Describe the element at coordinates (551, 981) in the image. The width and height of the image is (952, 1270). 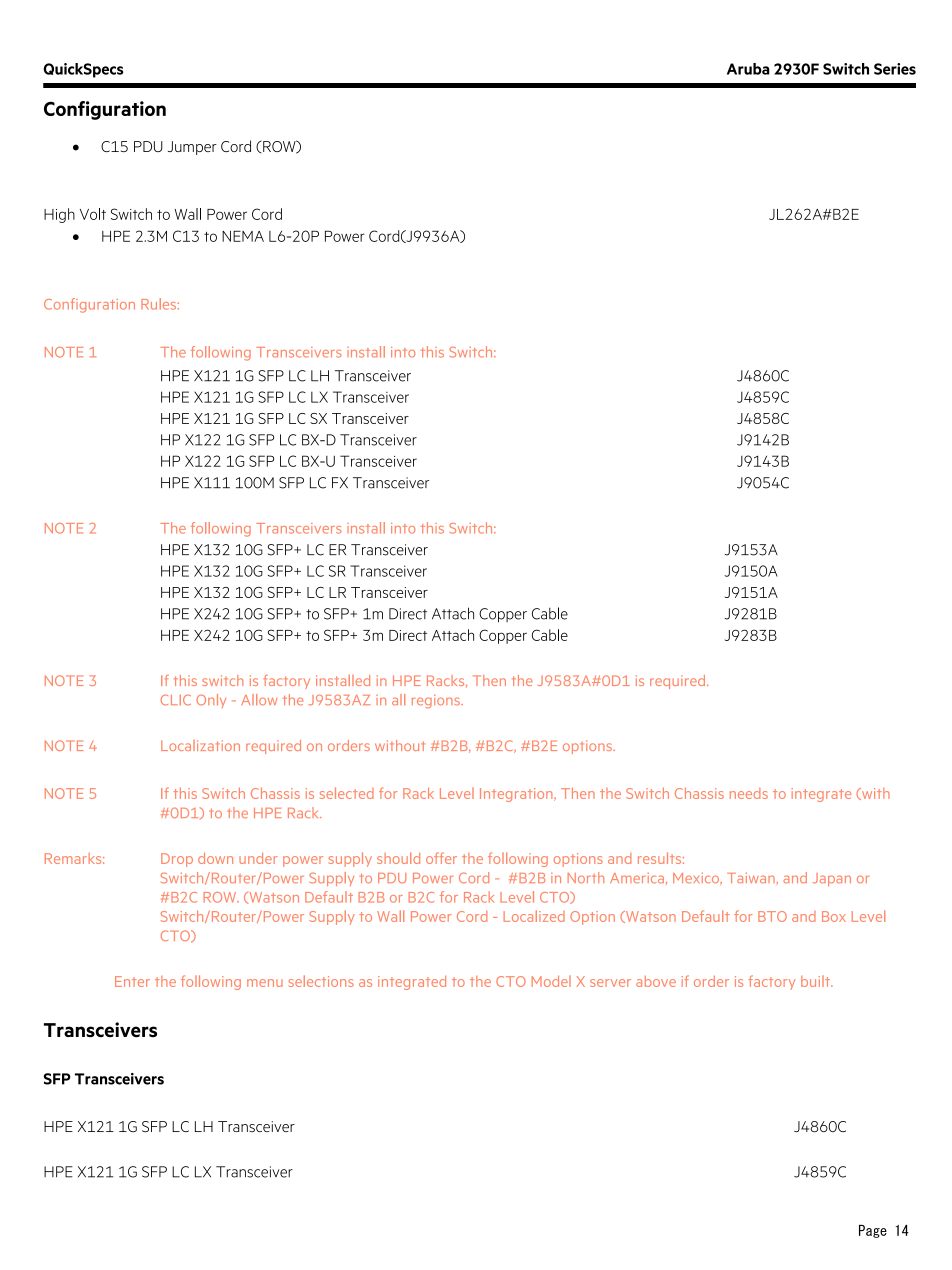
I see `Model` at that location.
